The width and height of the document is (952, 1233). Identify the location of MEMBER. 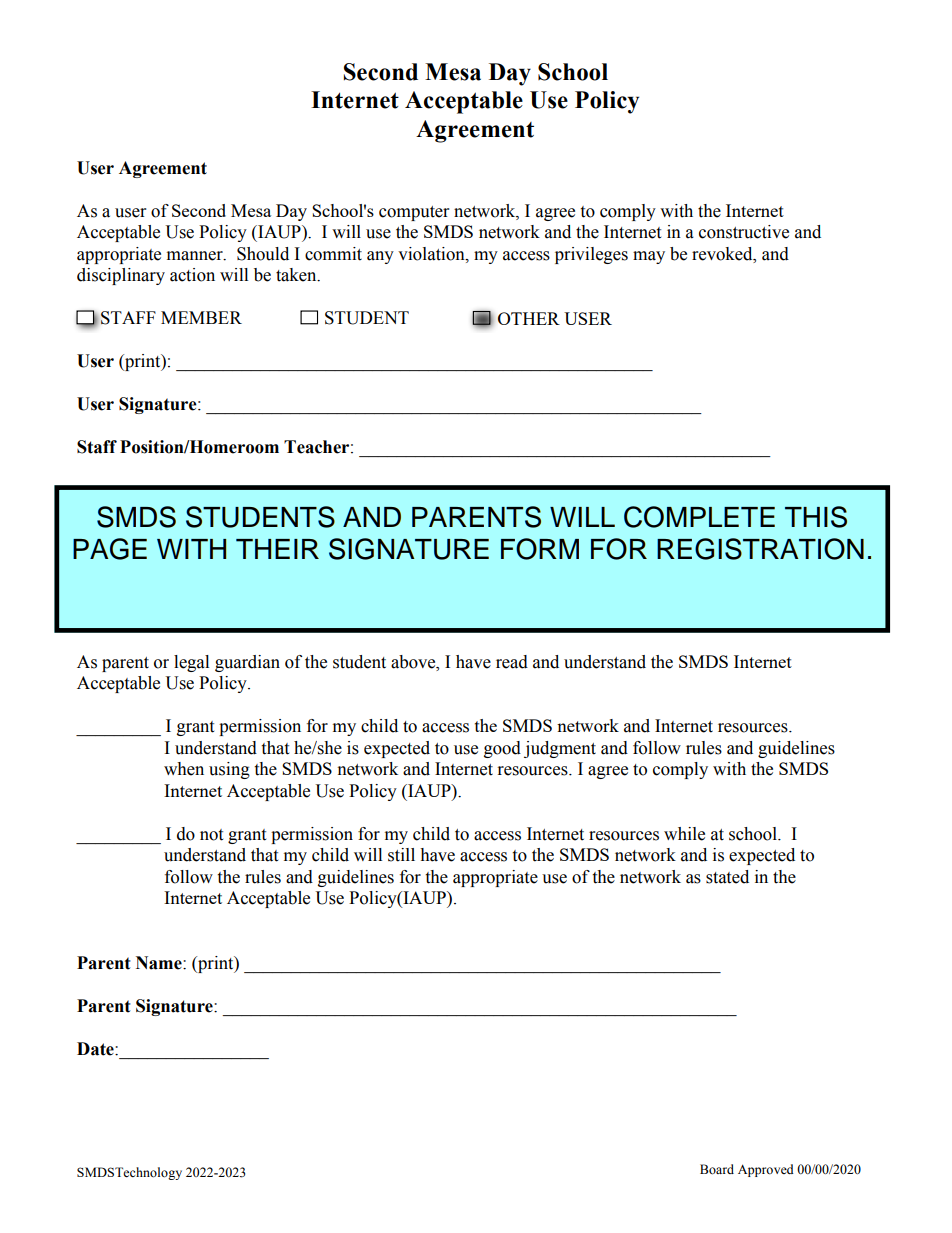
(201, 317).
